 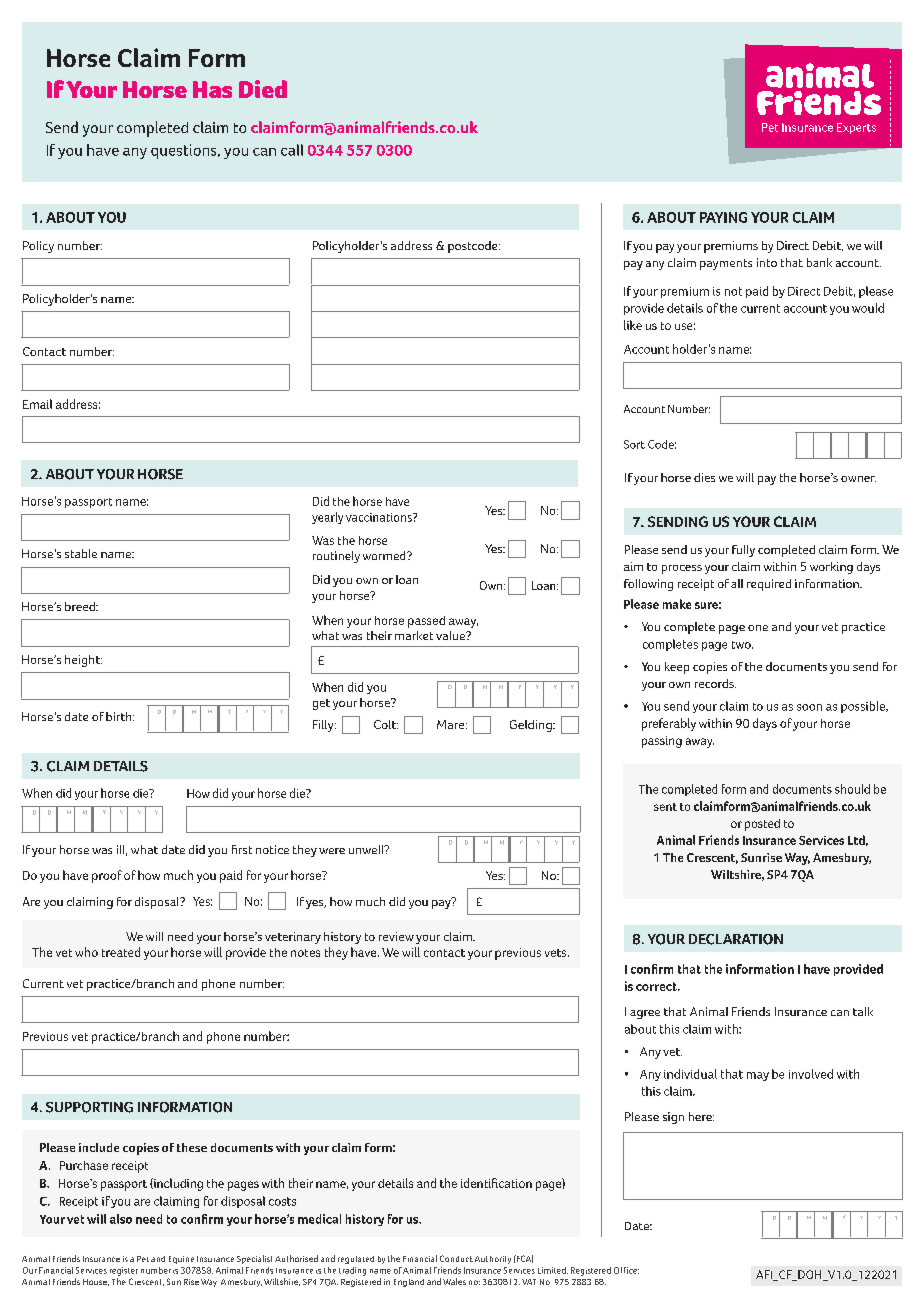 I want to click on birth, so click(x=120, y=716).
